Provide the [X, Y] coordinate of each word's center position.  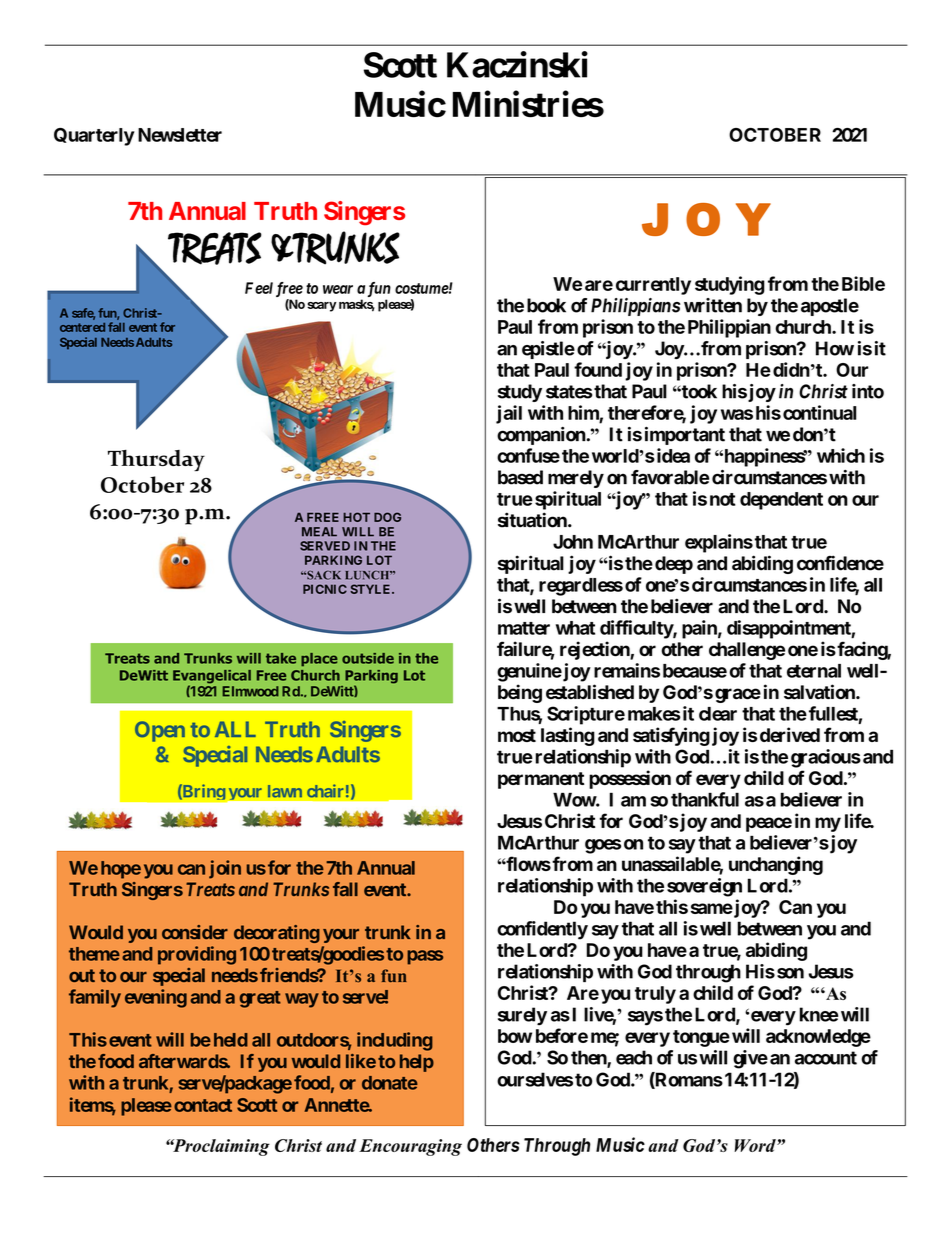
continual [820, 412]
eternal [814, 671]
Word [756, 1145]
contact [203, 1105]
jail [509, 414]
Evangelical [212, 678]
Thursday [156, 460]
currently [653, 286]
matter [524, 628]
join [225, 869]
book [546, 305]
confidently [542, 930]
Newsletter [180, 135]
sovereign [704, 887]
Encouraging [410, 1147]
